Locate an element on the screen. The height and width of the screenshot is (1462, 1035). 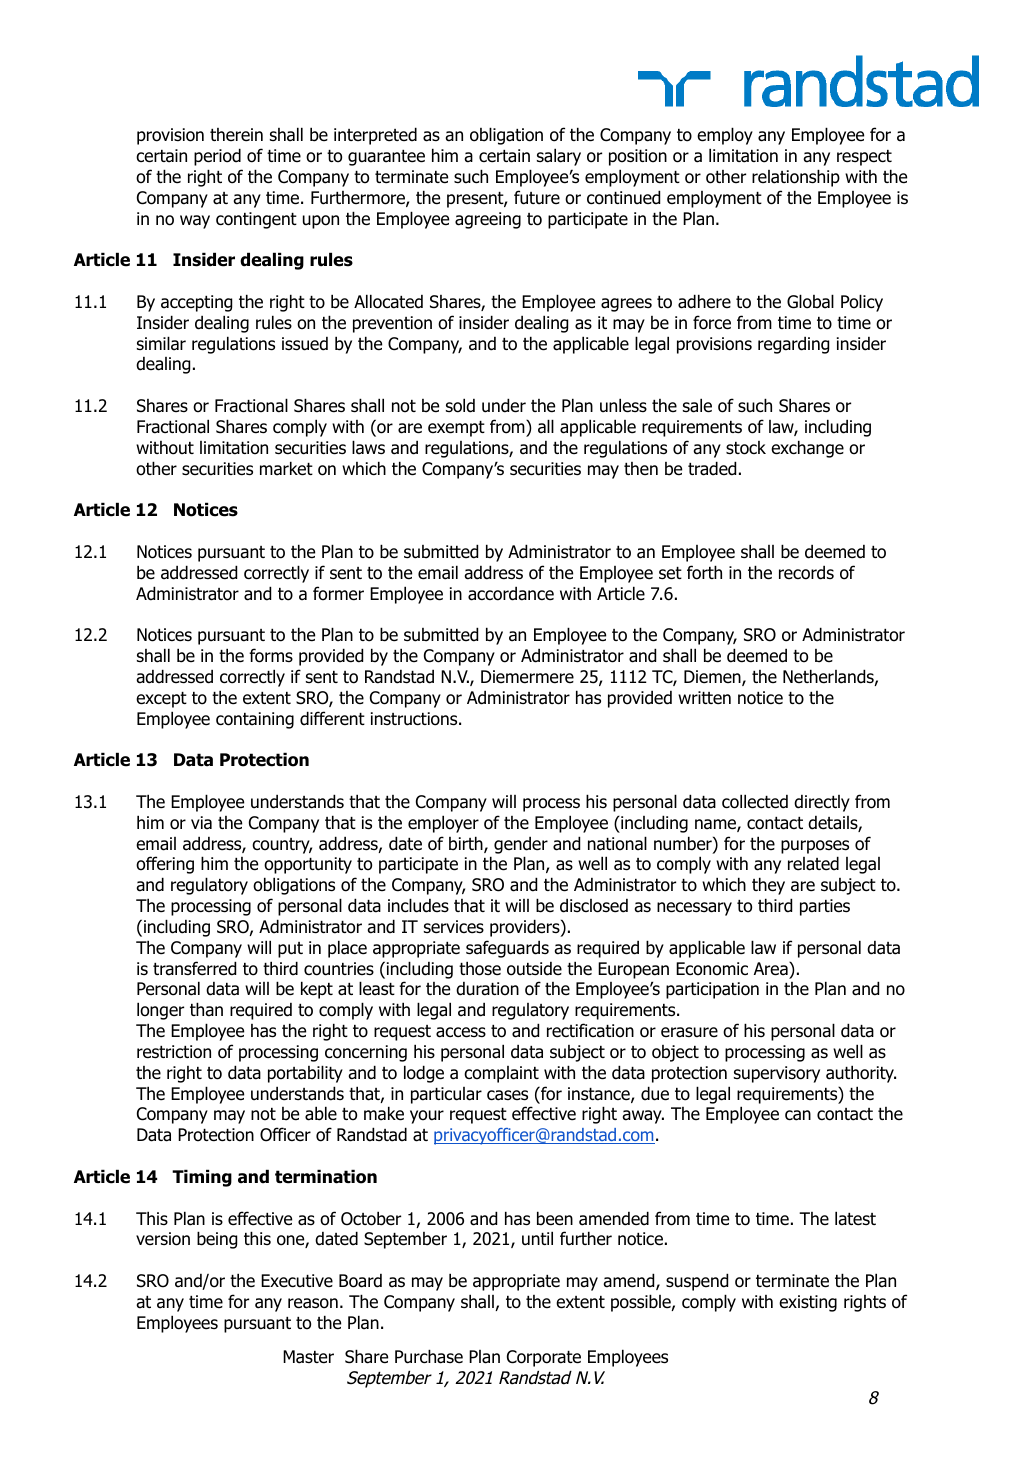
put is located at coordinates (290, 950).
